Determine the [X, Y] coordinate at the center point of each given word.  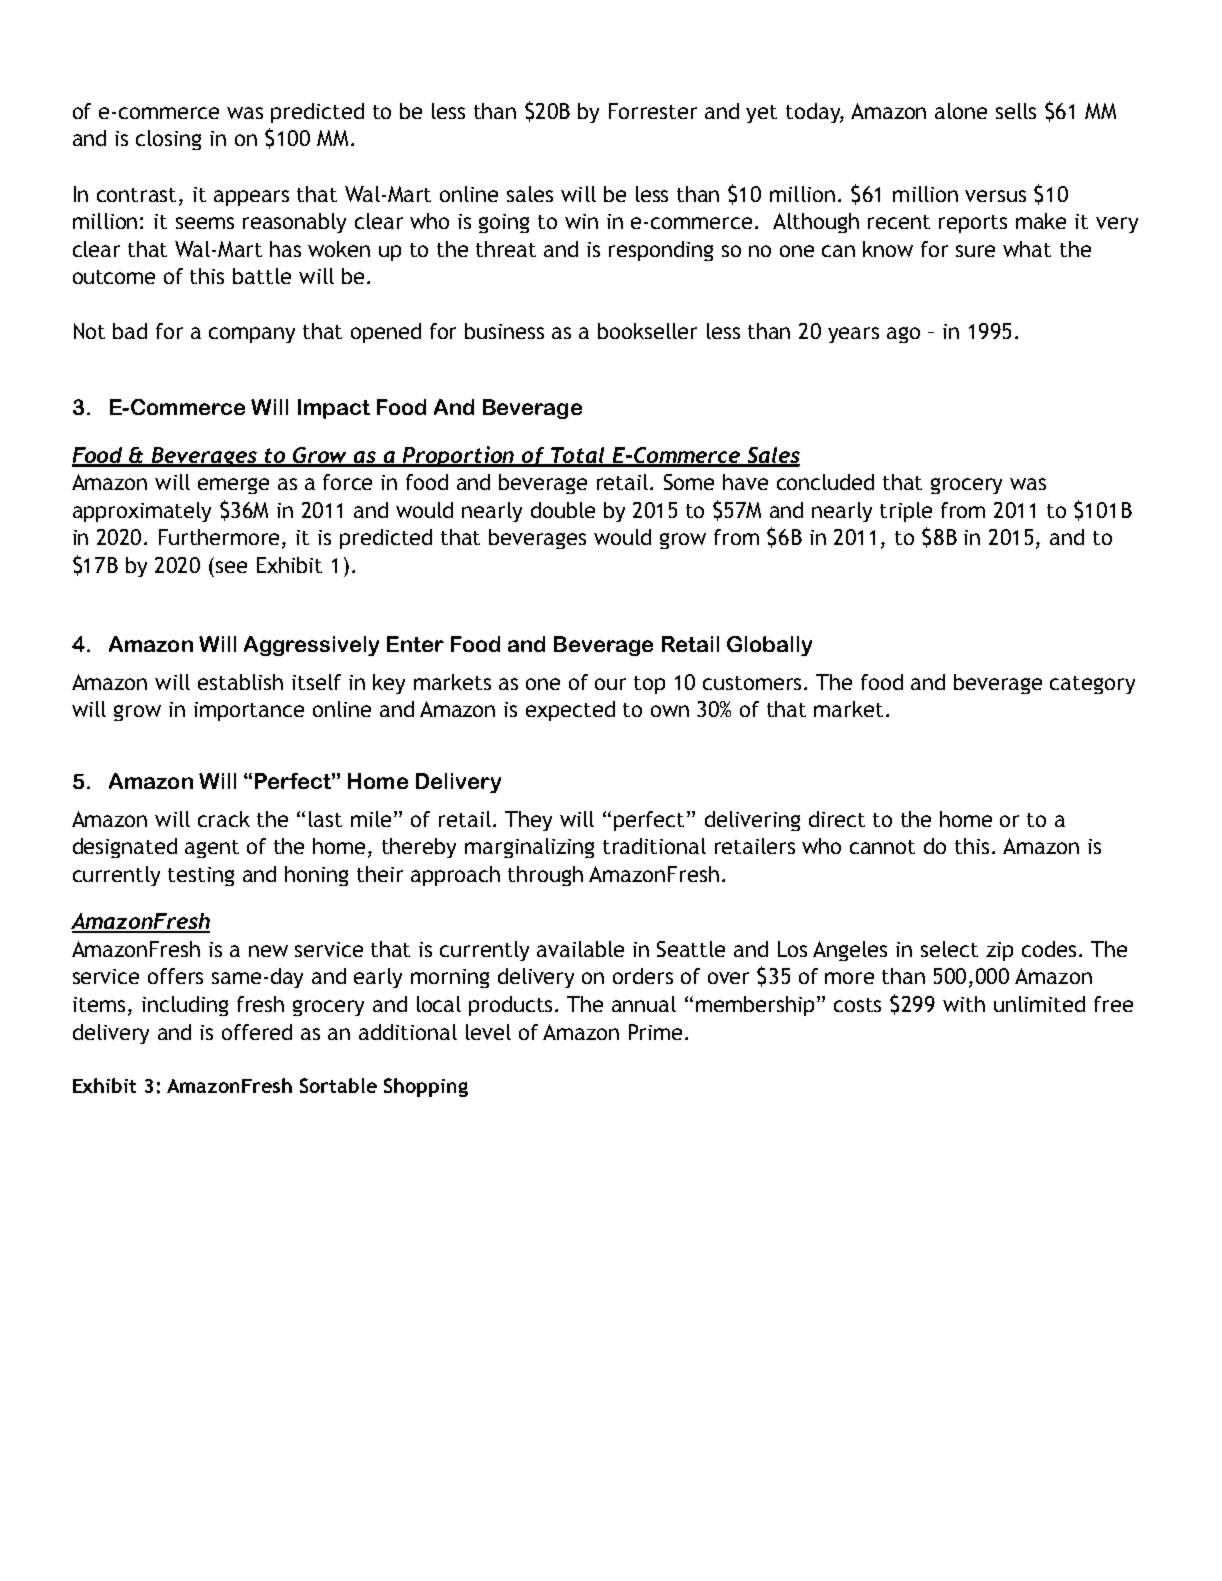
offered [257, 1032]
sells [1016, 111]
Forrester [653, 111]
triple [906, 512]
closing [168, 140]
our [610, 684]
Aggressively [311, 646]
